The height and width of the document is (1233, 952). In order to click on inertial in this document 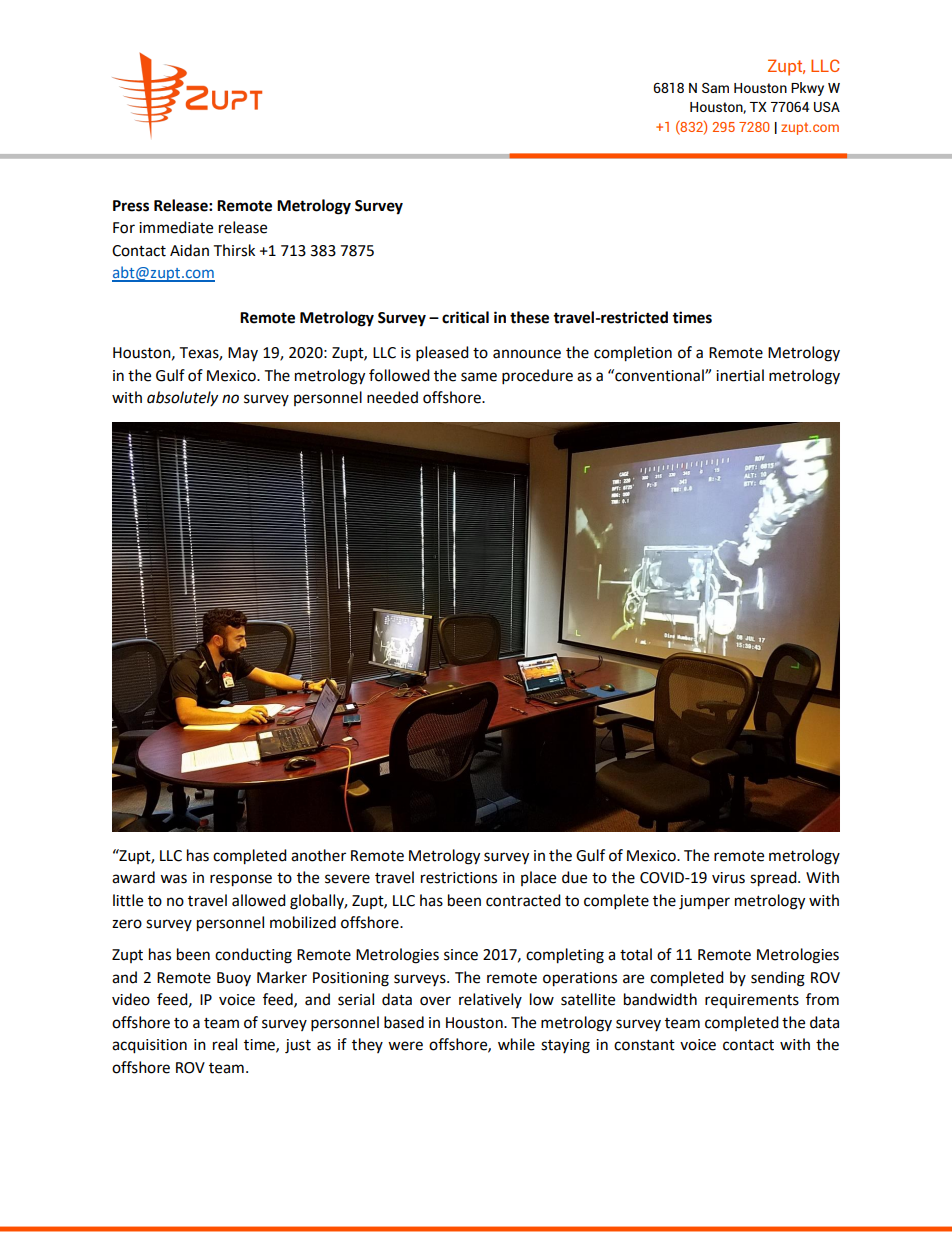, I will do `click(740, 375)`.
